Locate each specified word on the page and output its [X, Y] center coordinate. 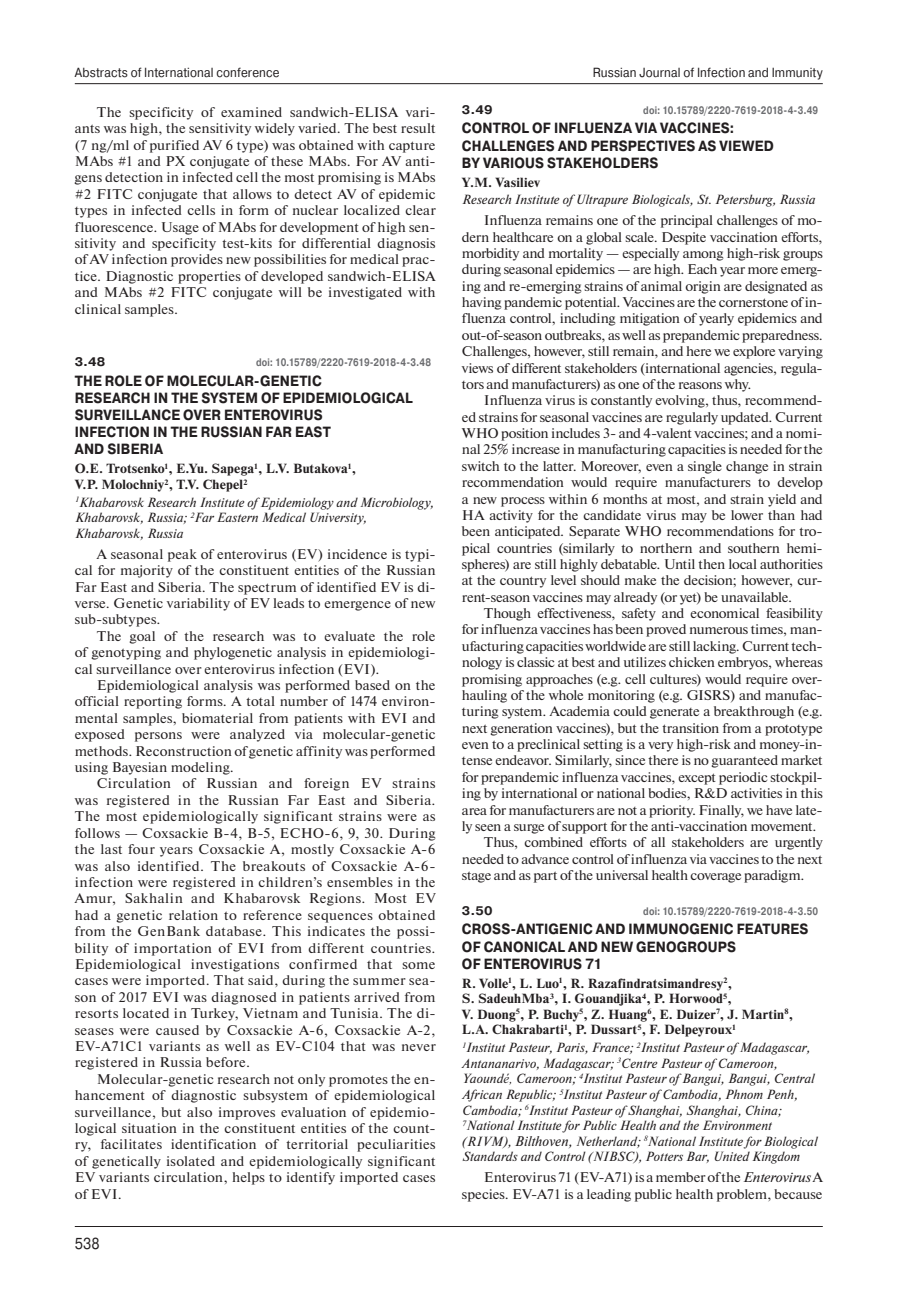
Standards [490, 1156]
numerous [719, 630]
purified [174, 146]
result [418, 128]
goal [142, 637]
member [681, 1177]
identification [213, 1144]
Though [507, 614]
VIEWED [746, 145]
